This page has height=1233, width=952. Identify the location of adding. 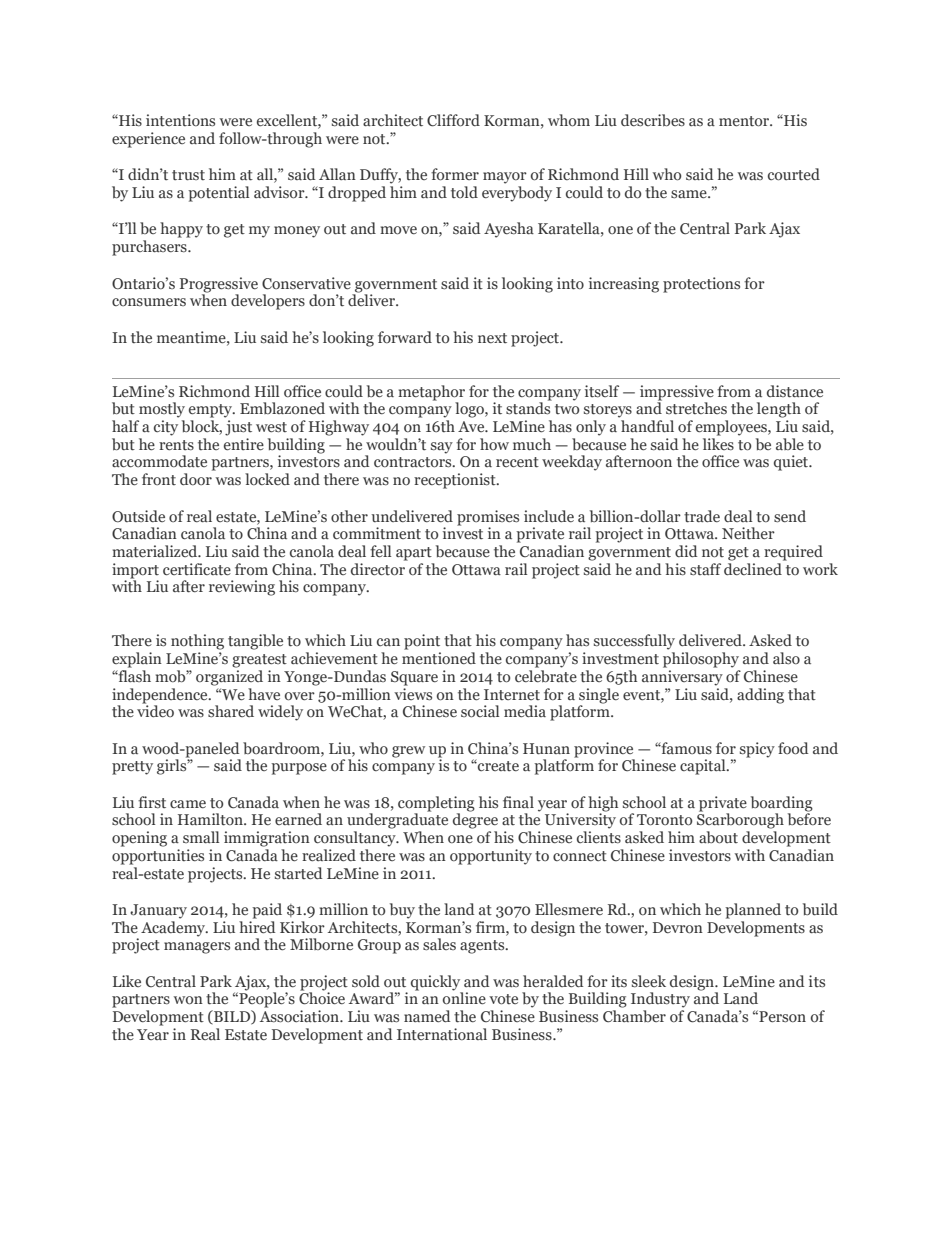
(760, 696).
